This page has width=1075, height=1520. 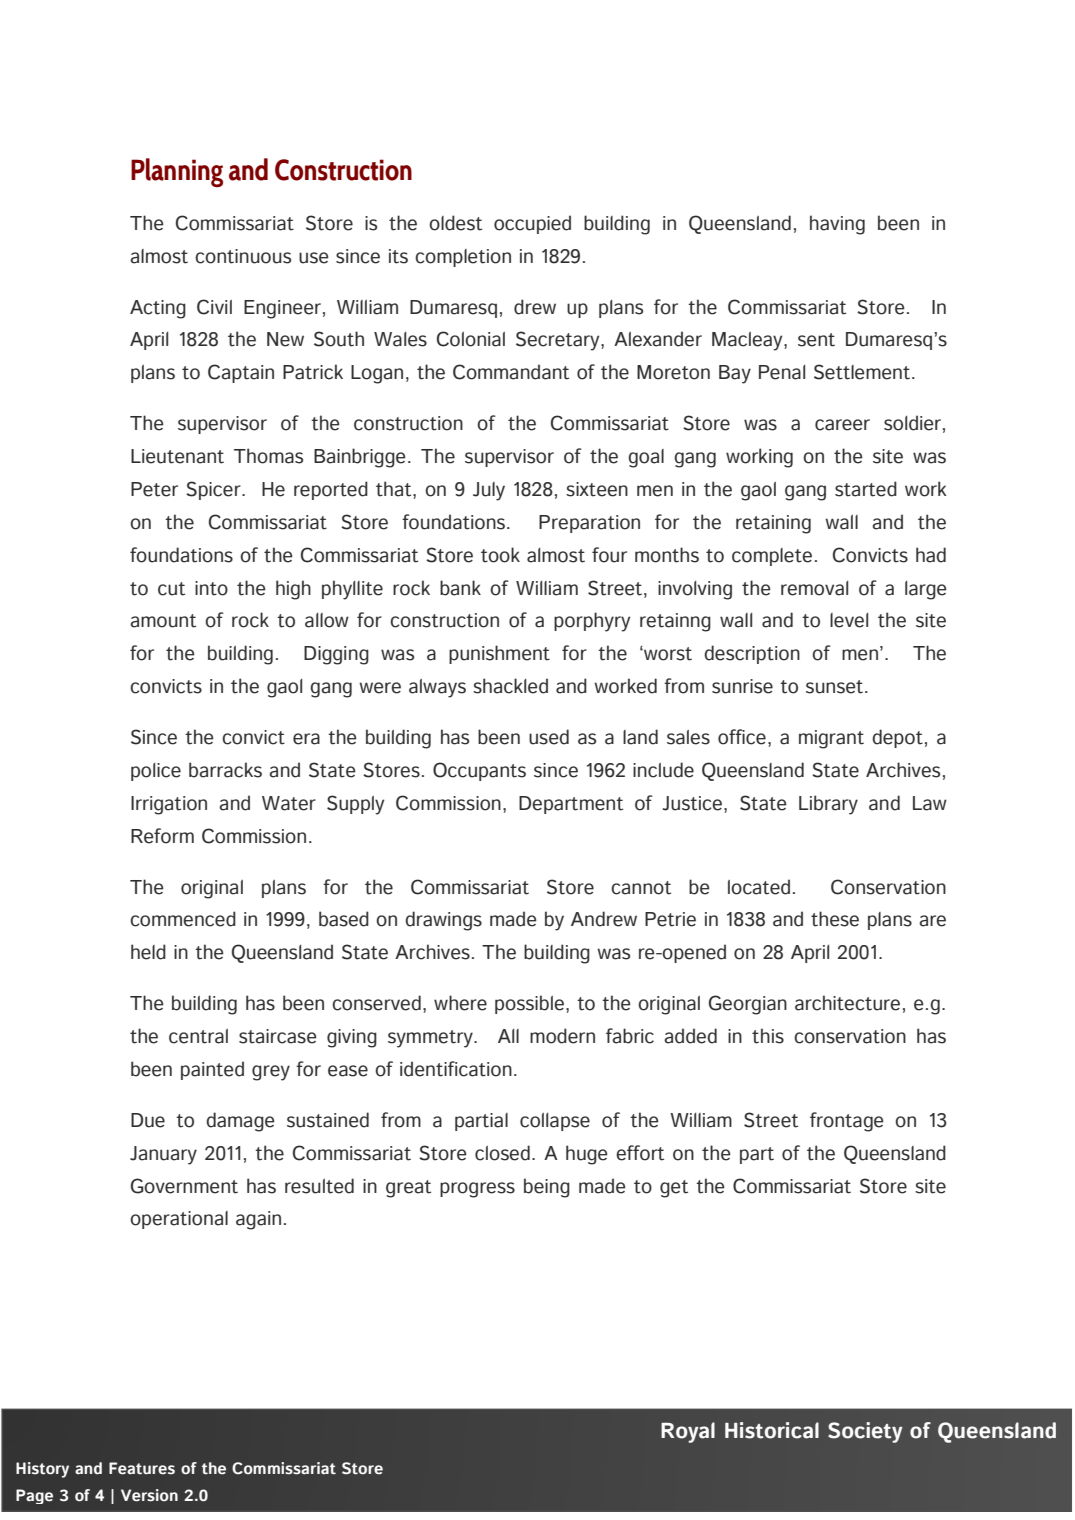 What do you see at coordinates (768, 1036) in the page?
I see `this` at bounding box center [768, 1036].
